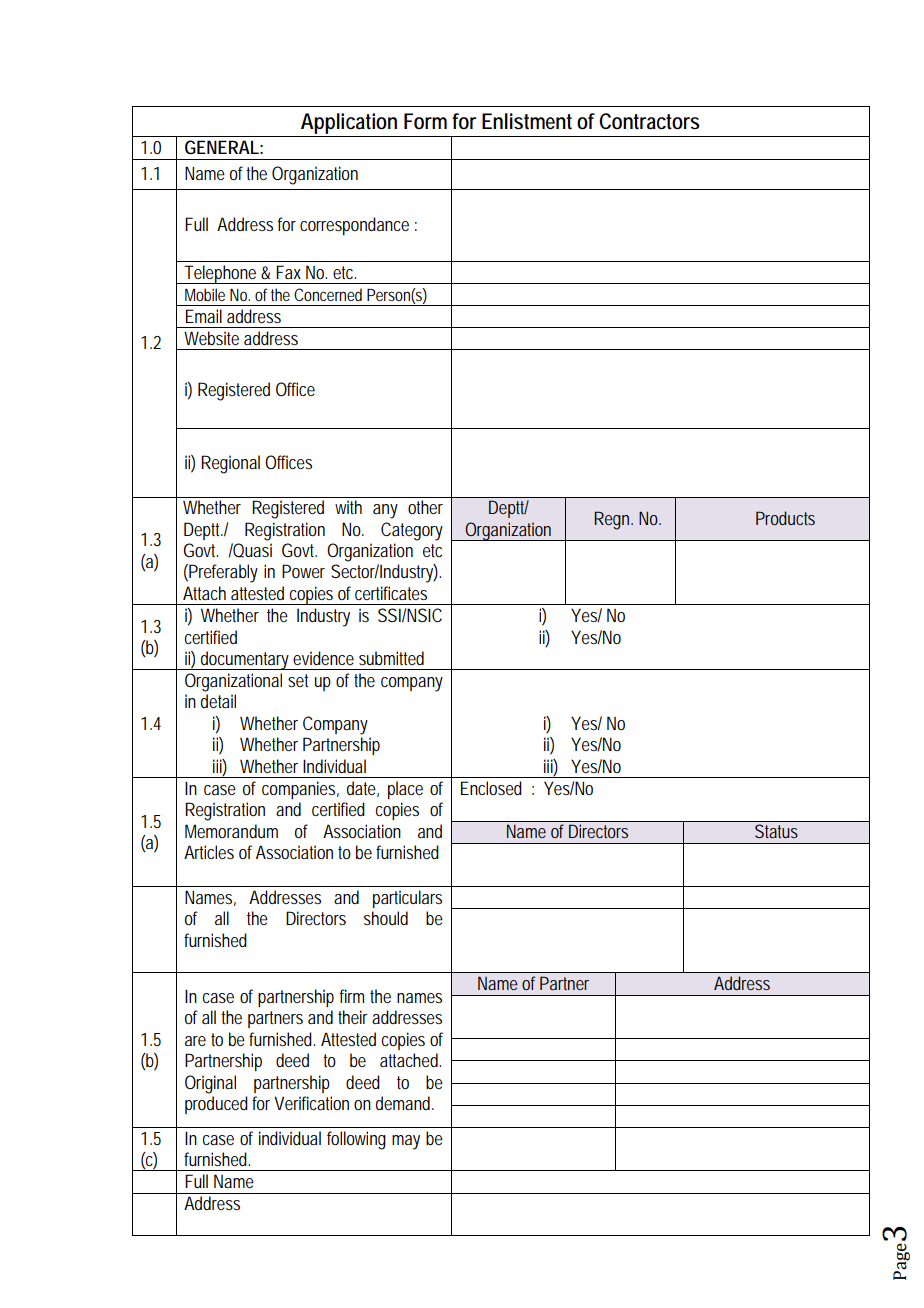  Describe the element at coordinates (386, 918) in the document. I see `should` at that location.
